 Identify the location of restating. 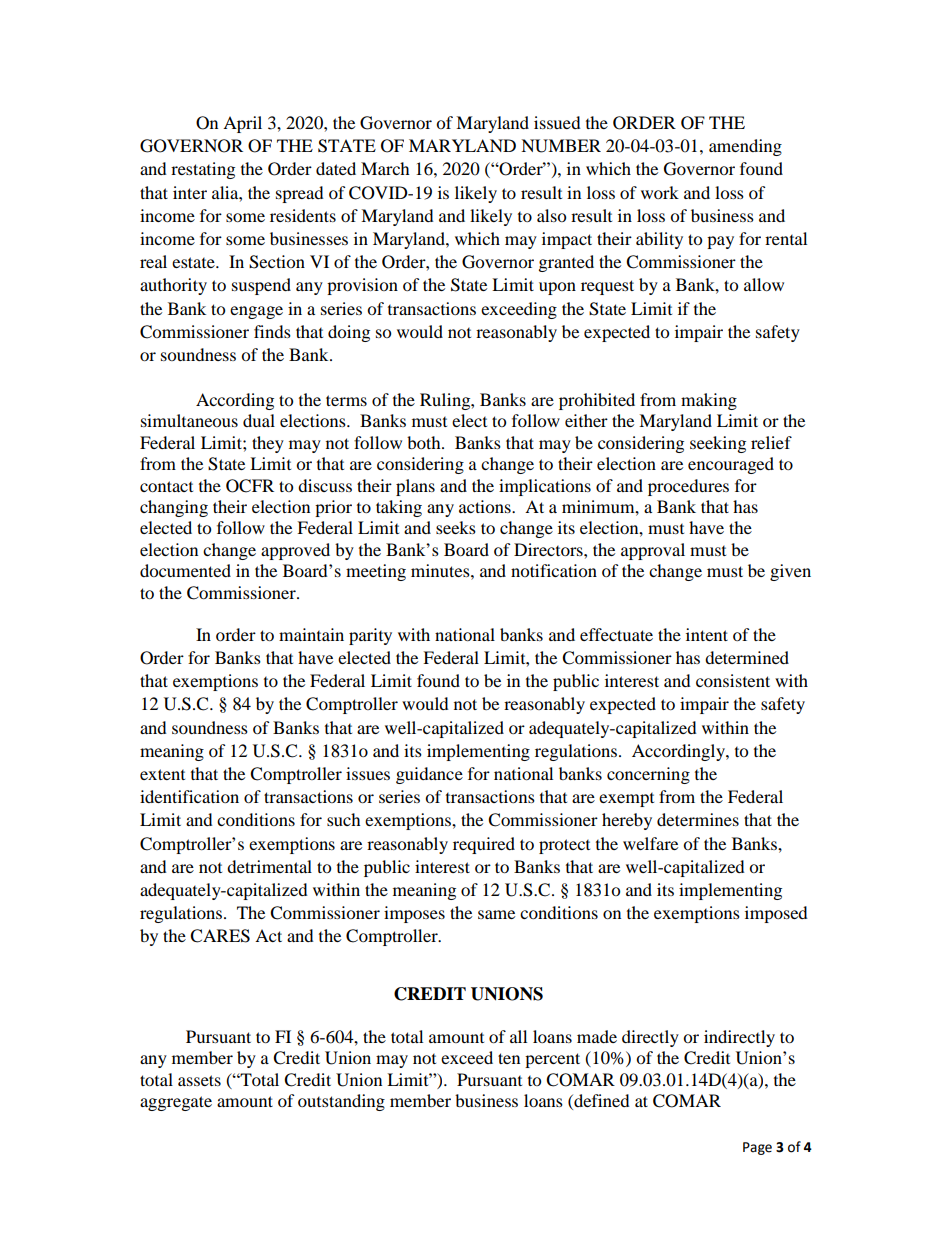
(203, 170).
